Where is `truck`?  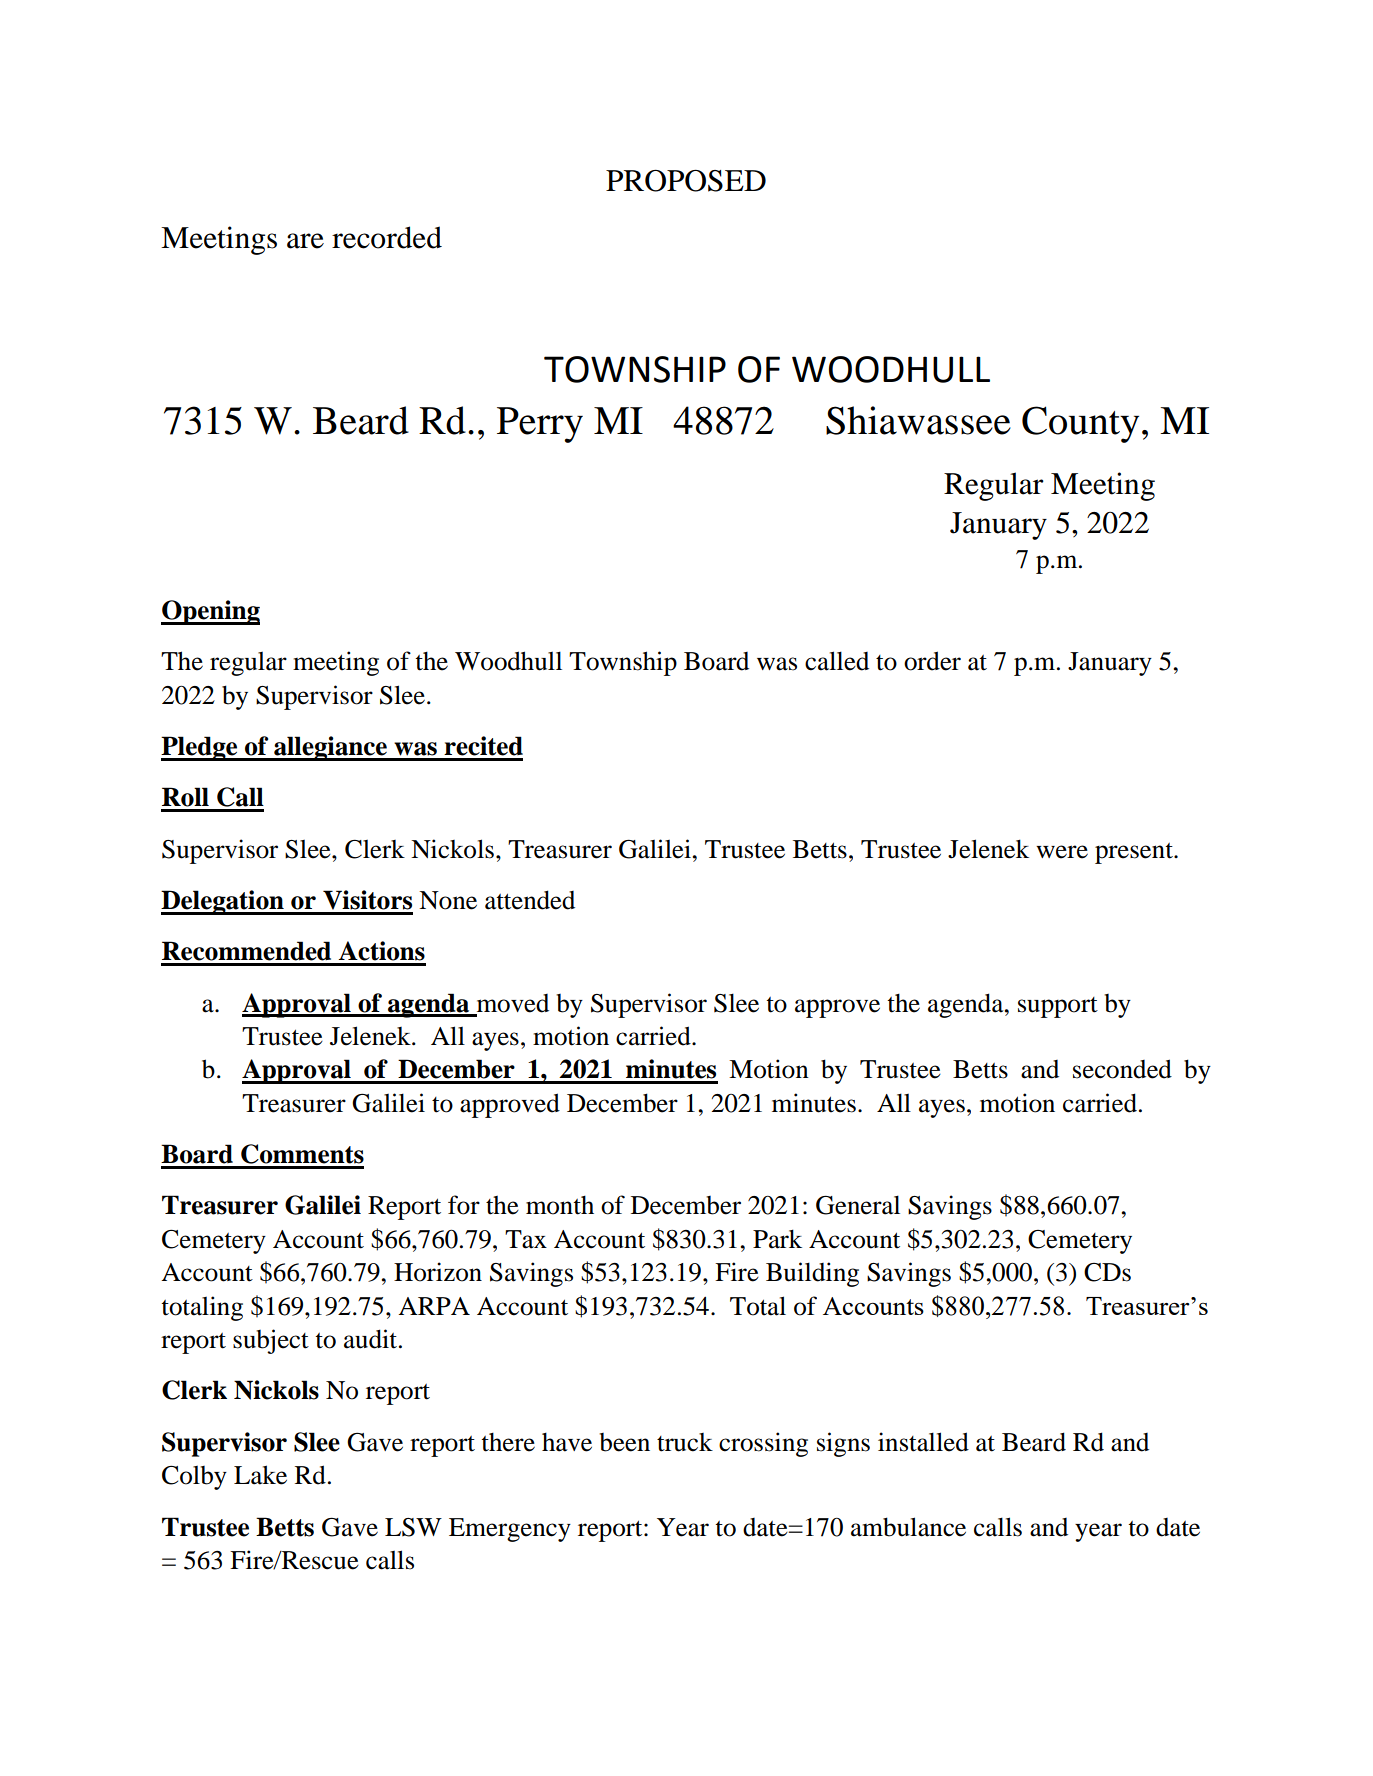 truck is located at coordinates (685, 1442).
